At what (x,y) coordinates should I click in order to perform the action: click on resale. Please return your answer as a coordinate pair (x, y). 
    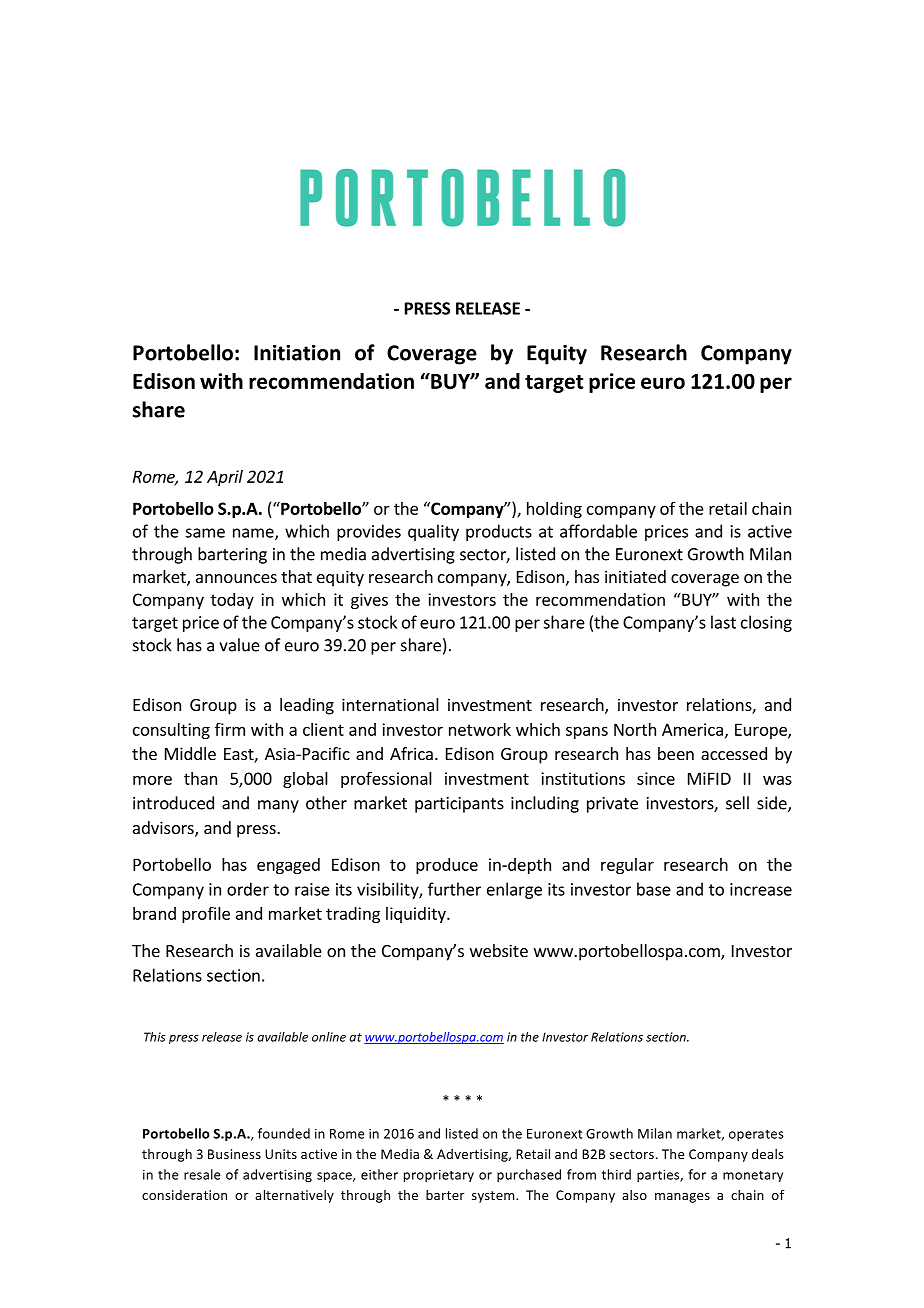
    Looking at the image, I should click on (202, 1174).
